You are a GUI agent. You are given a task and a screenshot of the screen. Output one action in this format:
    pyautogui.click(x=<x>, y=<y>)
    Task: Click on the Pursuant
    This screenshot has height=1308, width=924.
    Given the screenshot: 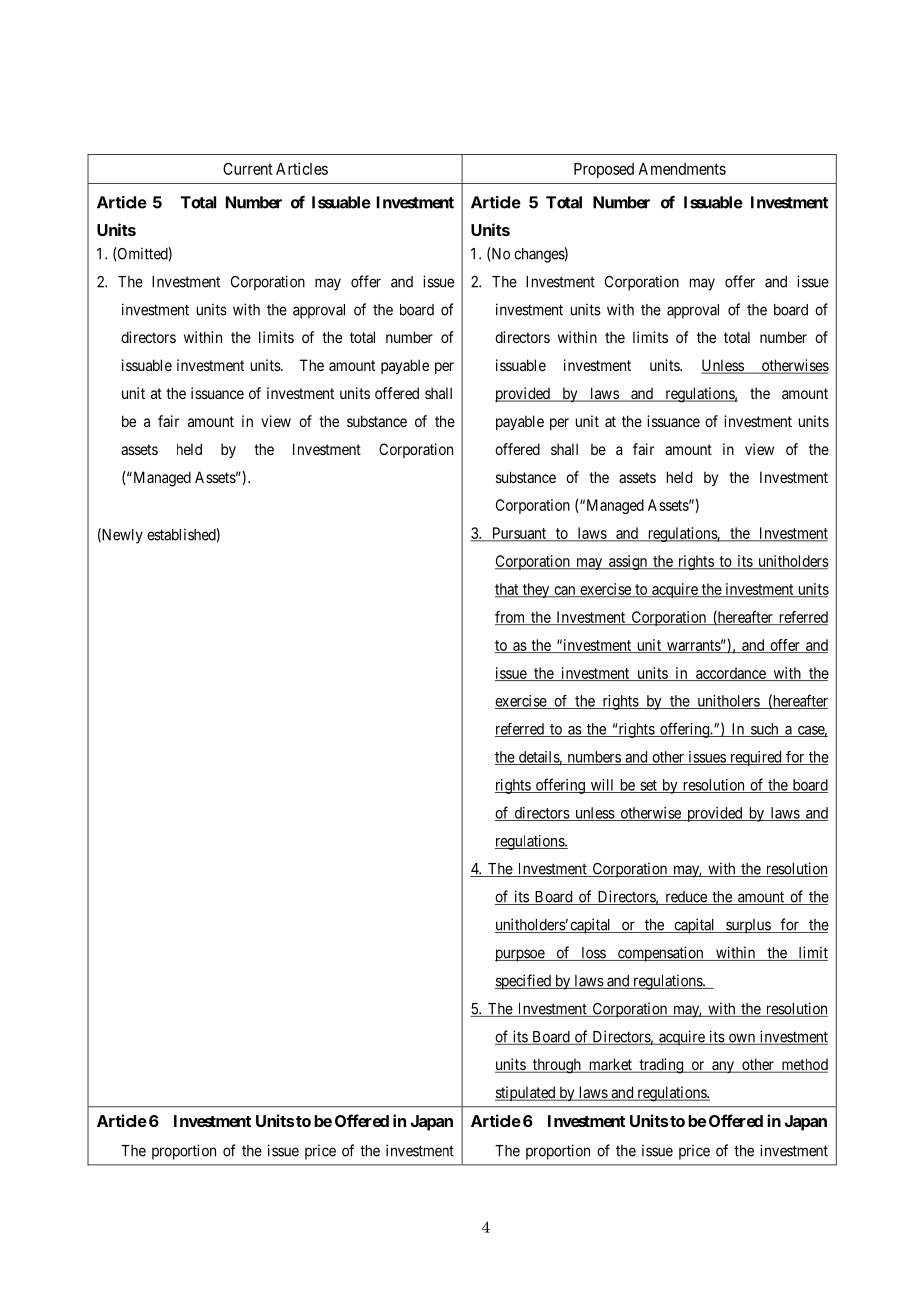 What is the action you would take?
    pyautogui.click(x=519, y=534)
